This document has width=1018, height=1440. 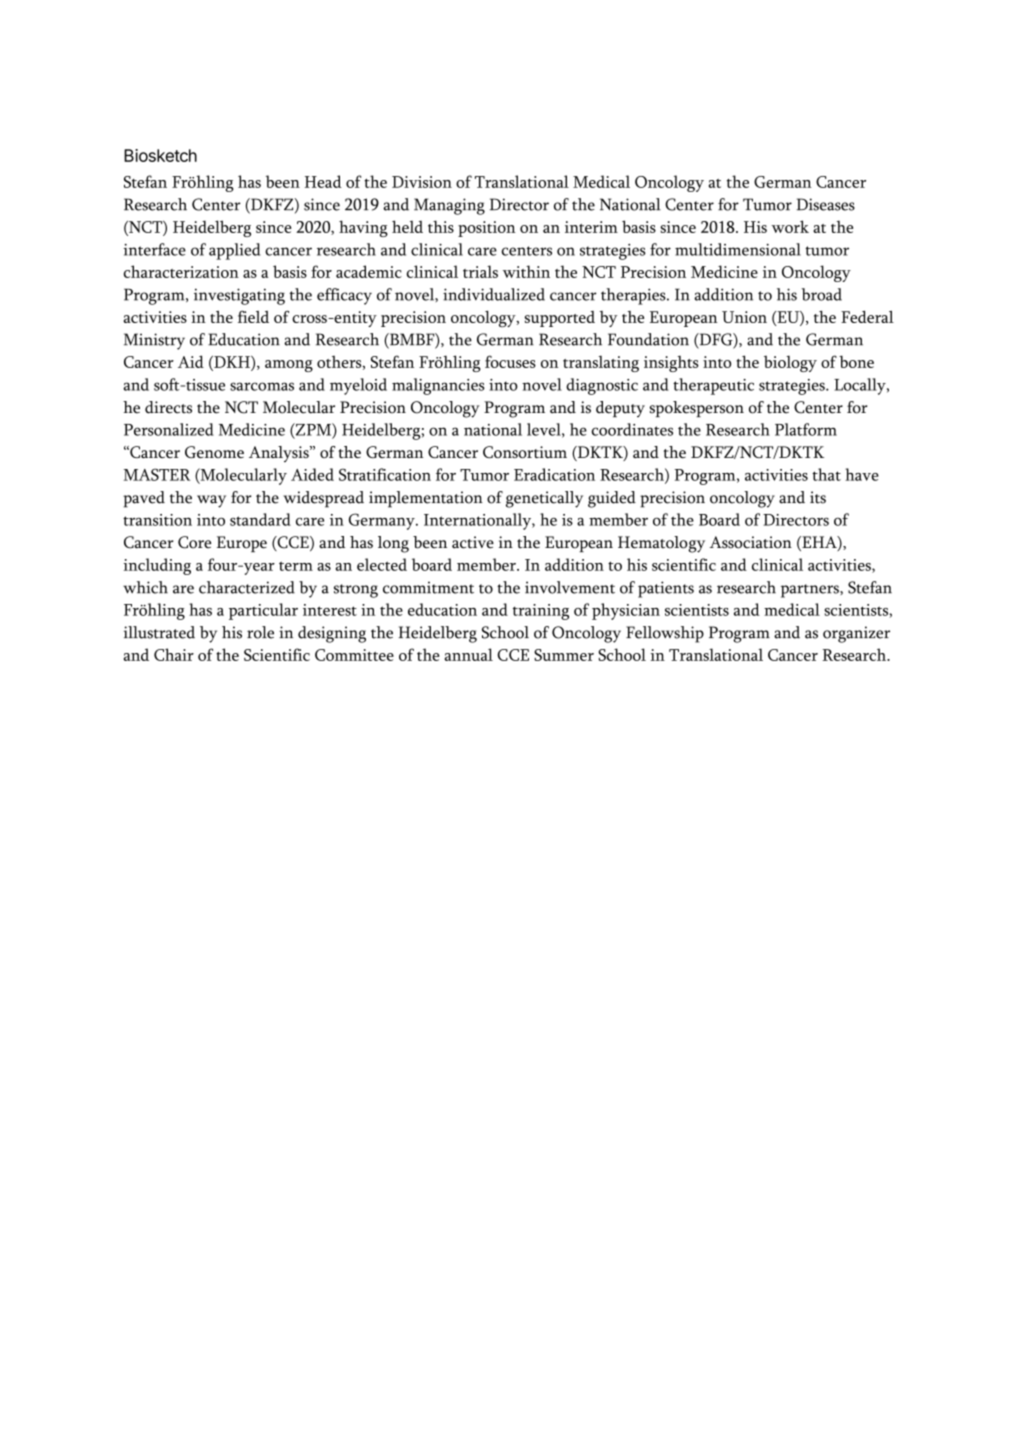 What do you see at coordinates (525, 452) in the document?
I see `Consortium` at bounding box center [525, 452].
